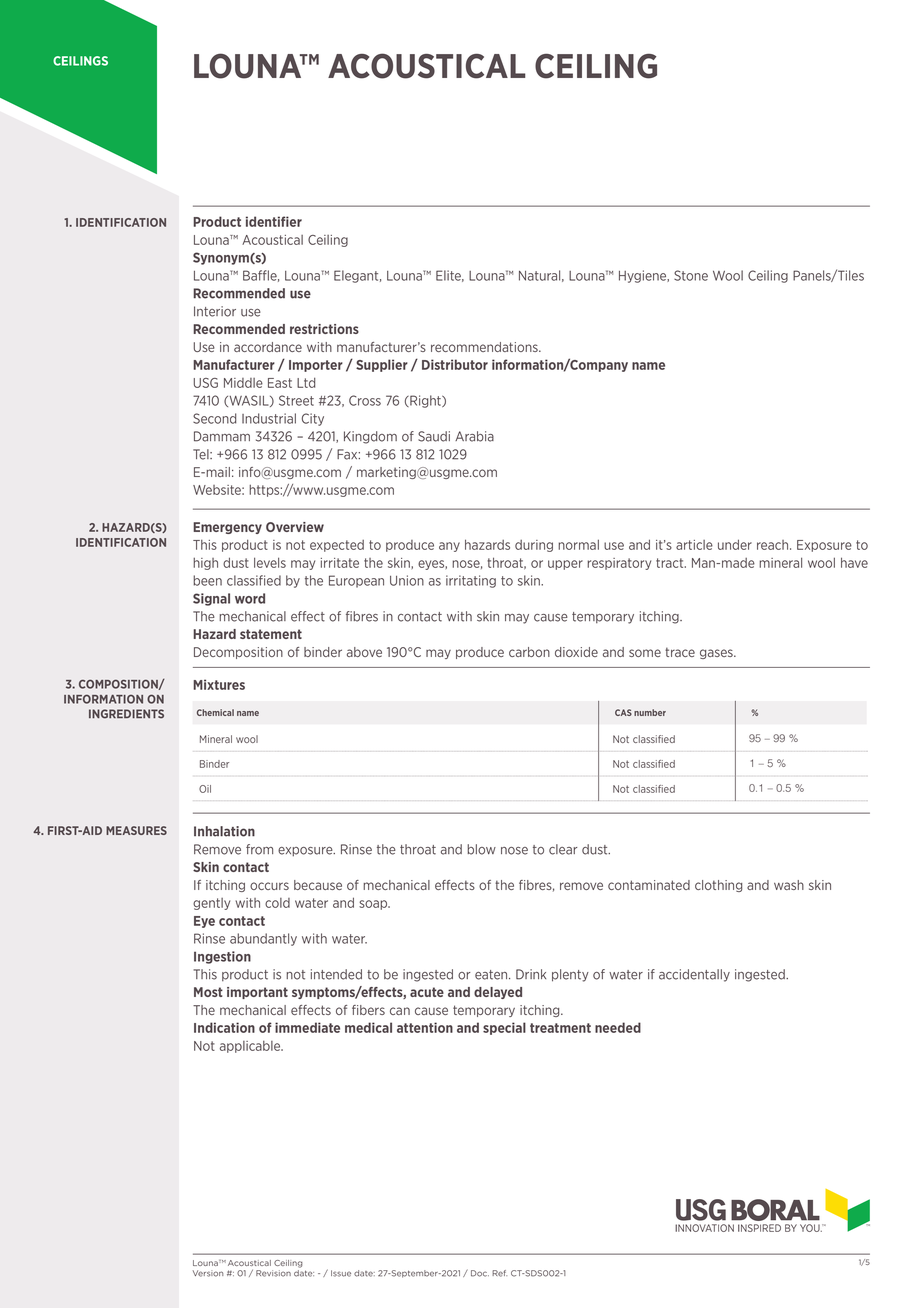  Describe the element at coordinates (471, 581) in the screenshot. I see `irritating` at that location.
